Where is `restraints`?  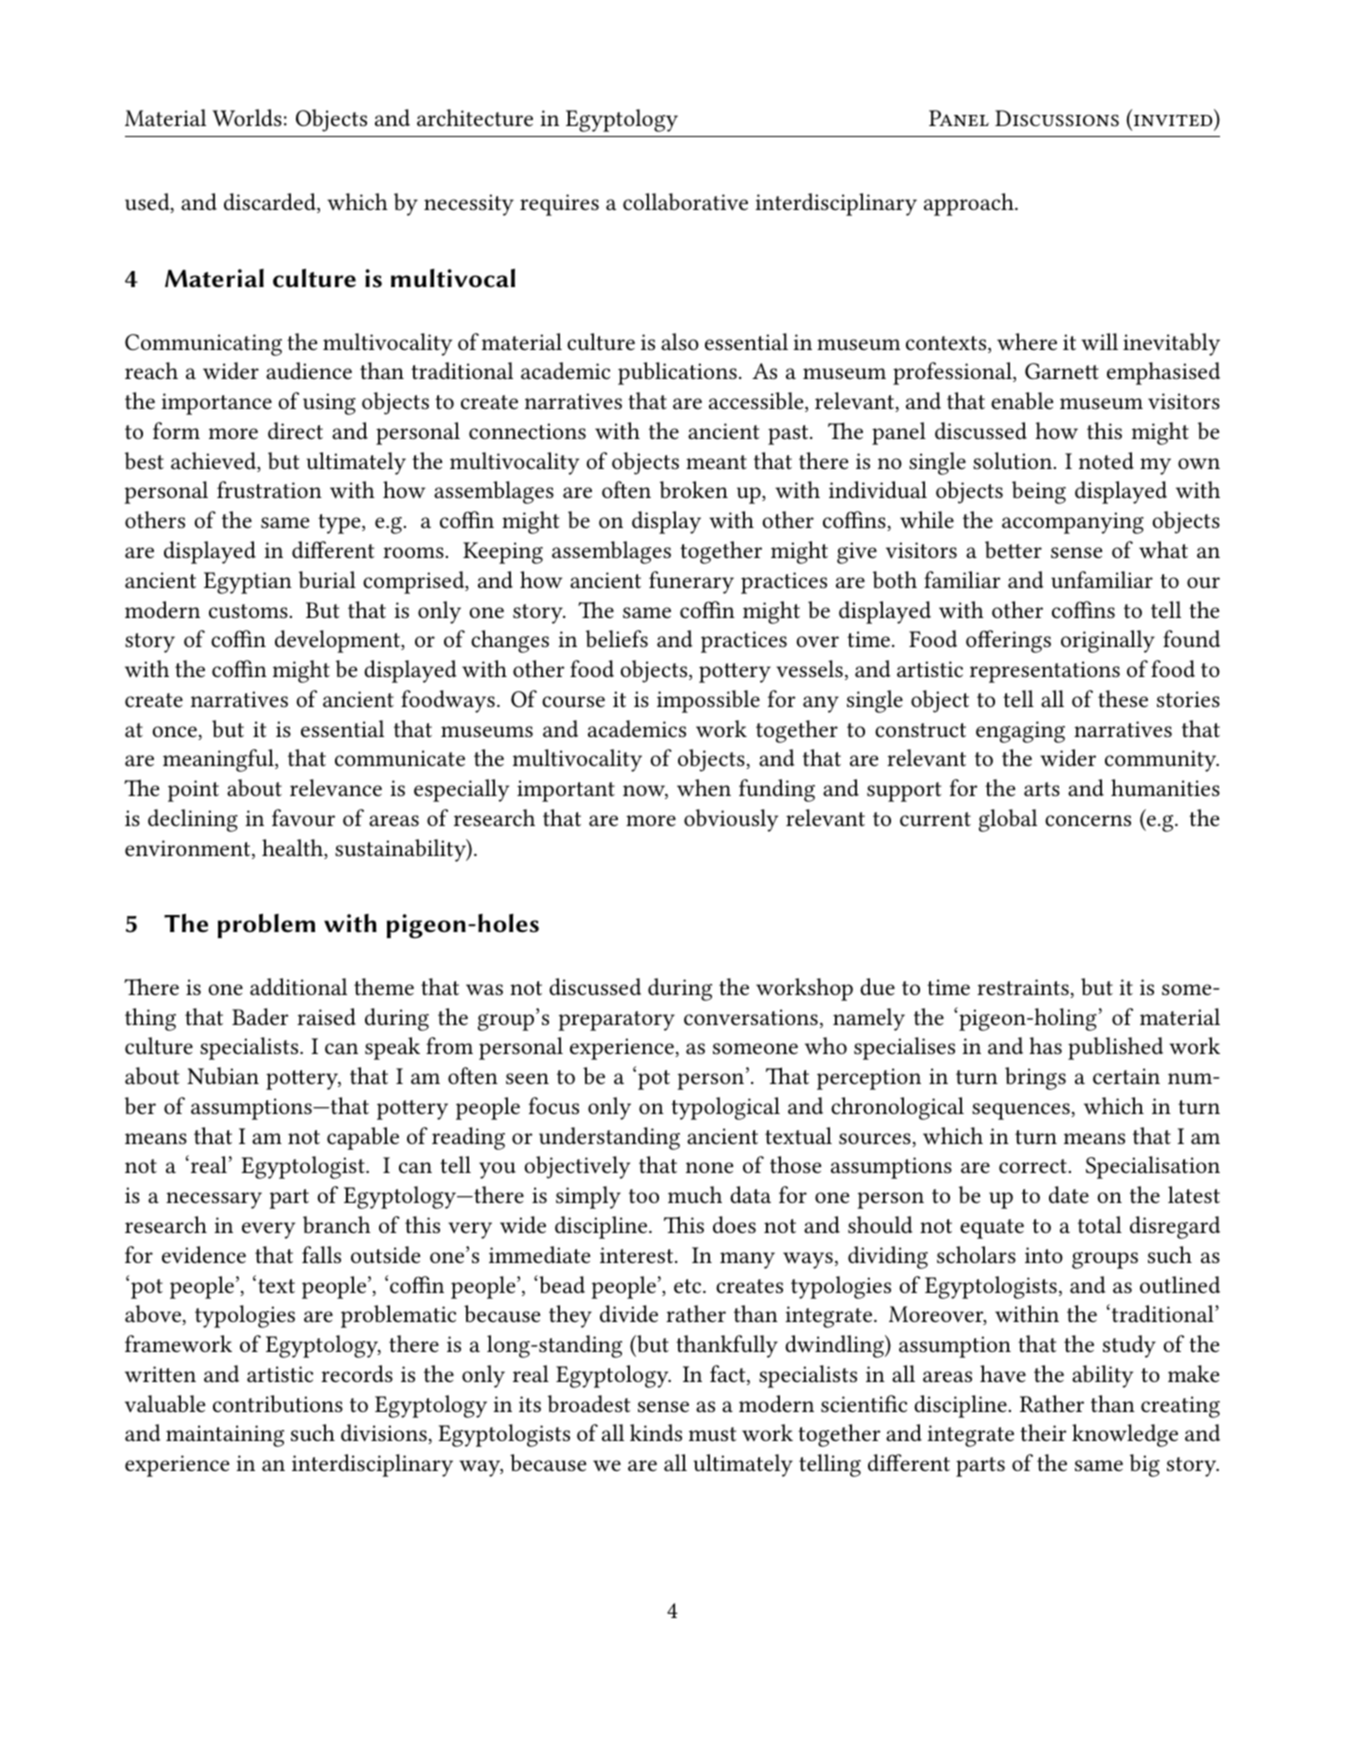
restraints is located at coordinates (1024, 988).
